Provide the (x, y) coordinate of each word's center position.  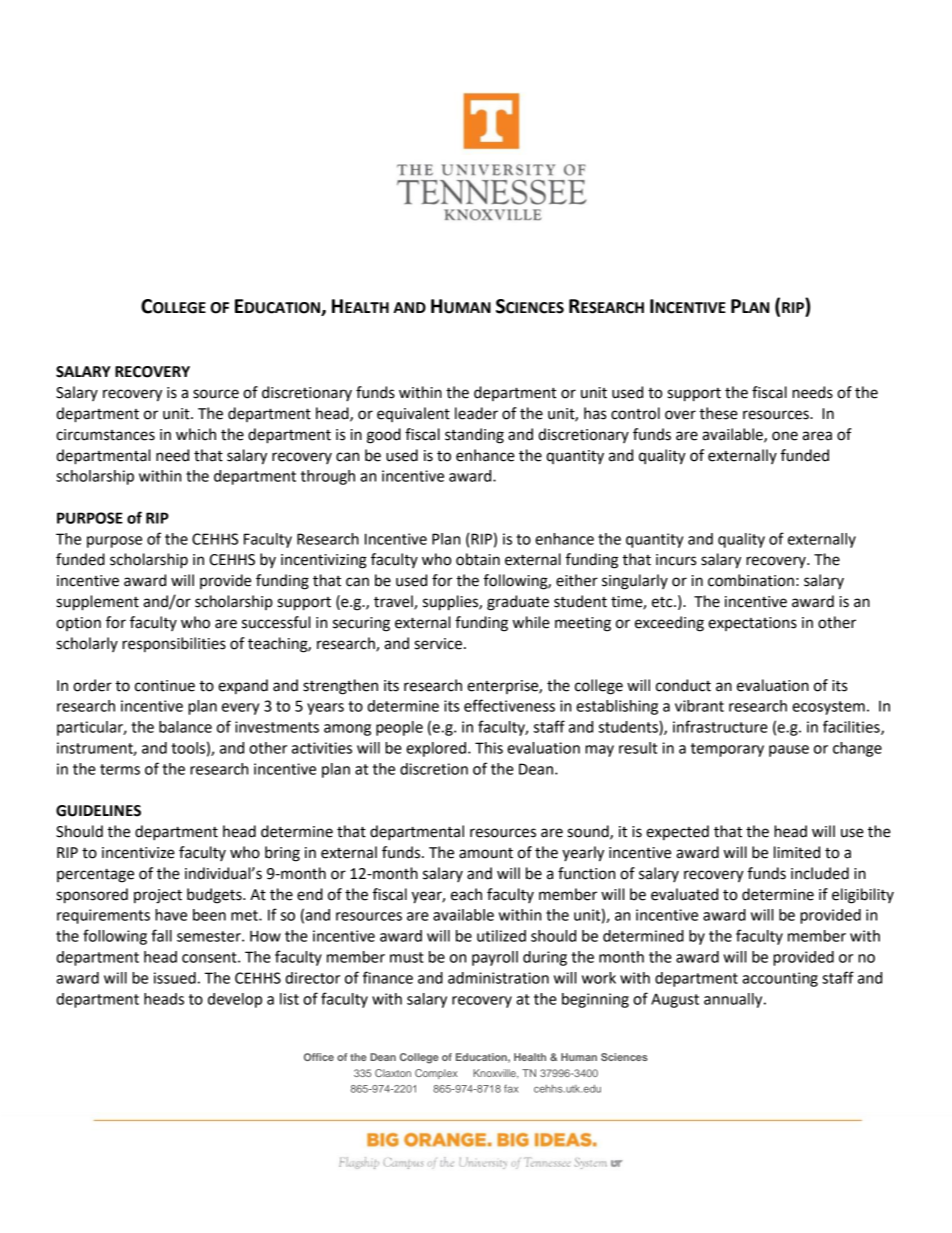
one (785, 436)
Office (319, 1057)
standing (474, 436)
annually (734, 1000)
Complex (436, 1074)
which (196, 434)
